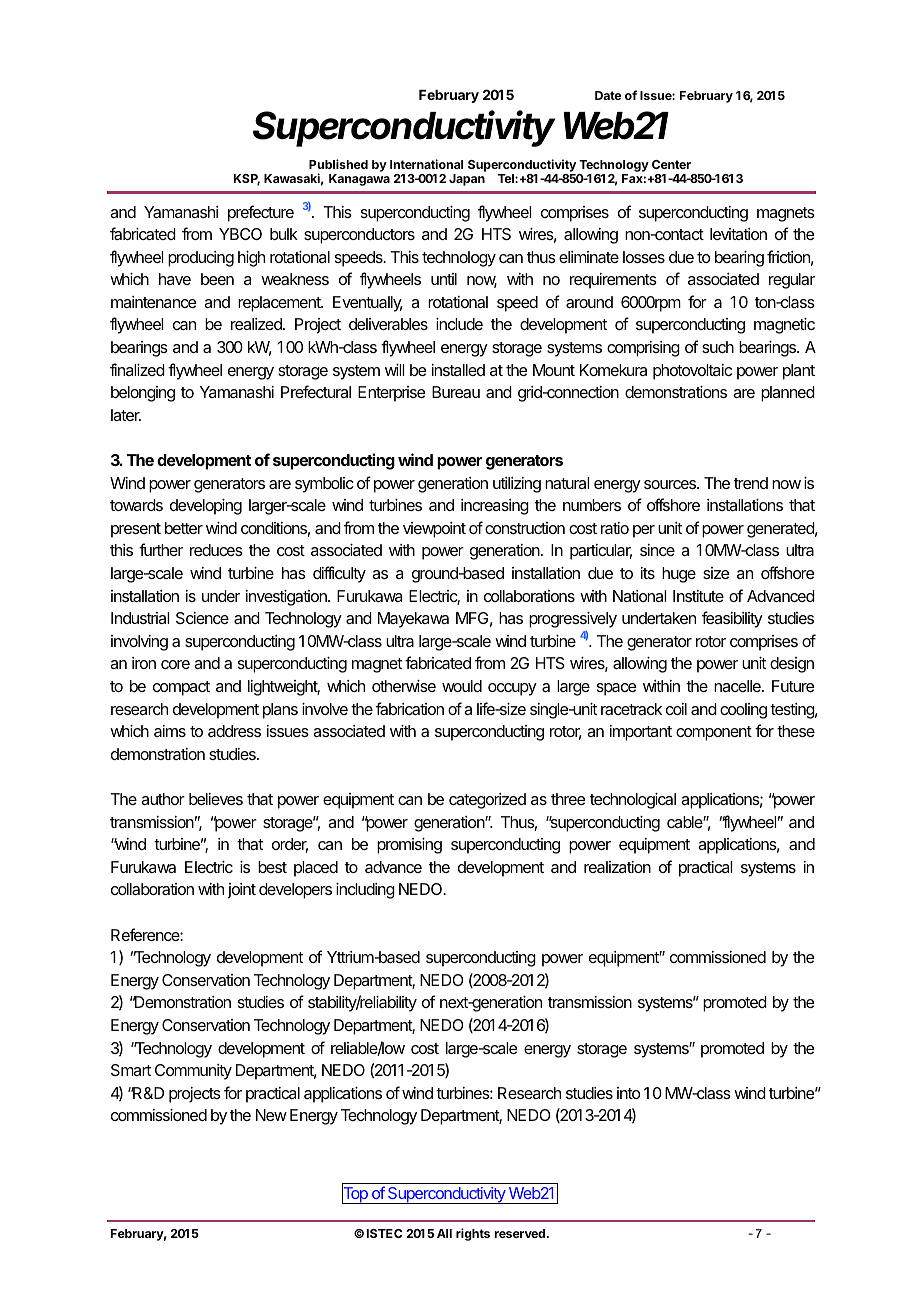  Describe the element at coordinates (409, 846) in the screenshot. I see `promising` at that location.
